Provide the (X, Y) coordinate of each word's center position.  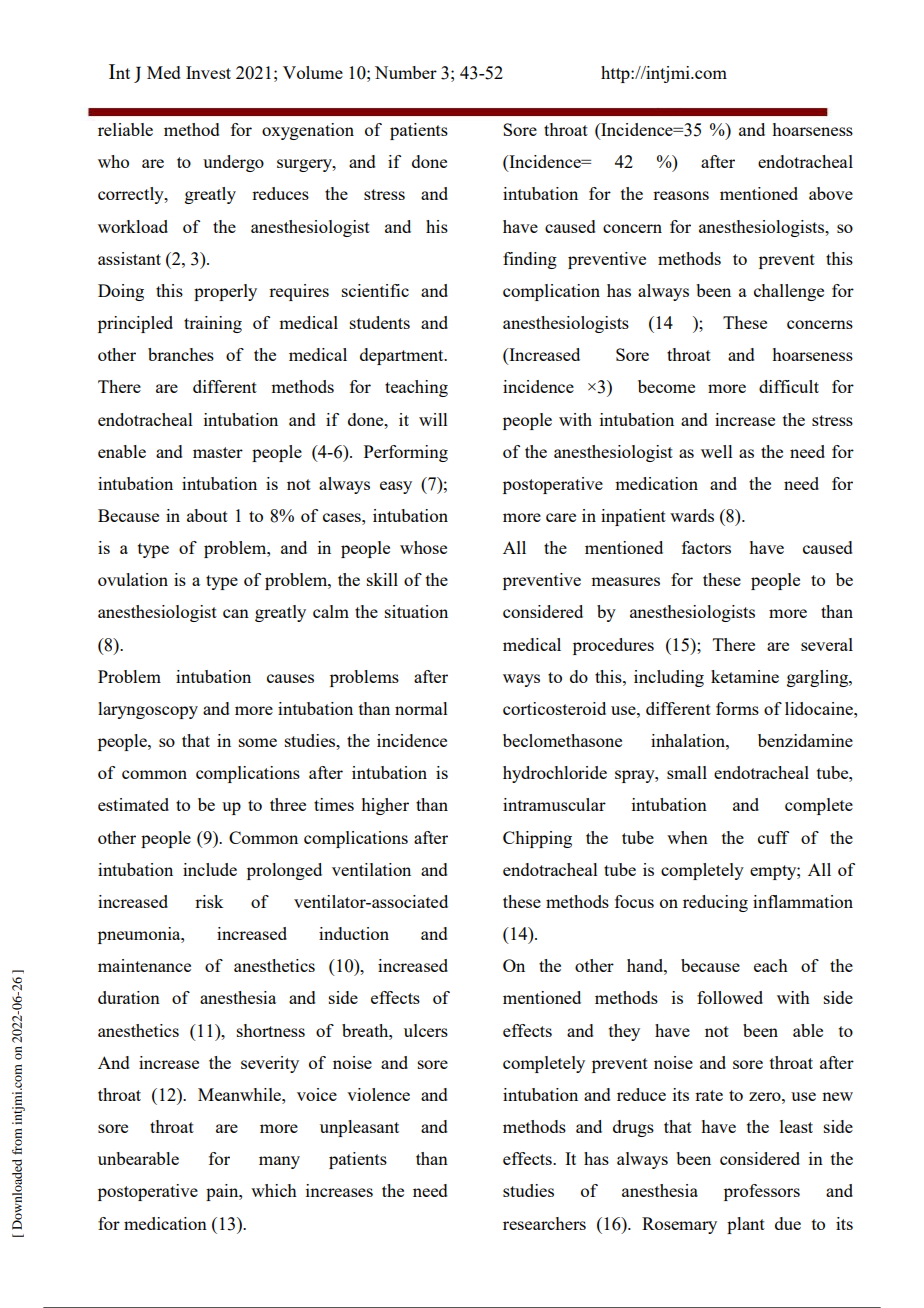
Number (406, 72)
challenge (789, 292)
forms (737, 708)
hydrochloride (555, 774)
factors (706, 547)
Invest (208, 72)
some (258, 742)
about (207, 515)
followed (730, 997)
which (274, 1190)
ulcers (426, 1030)
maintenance (144, 965)
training (213, 324)
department (403, 356)
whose (423, 547)
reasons (681, 195)
